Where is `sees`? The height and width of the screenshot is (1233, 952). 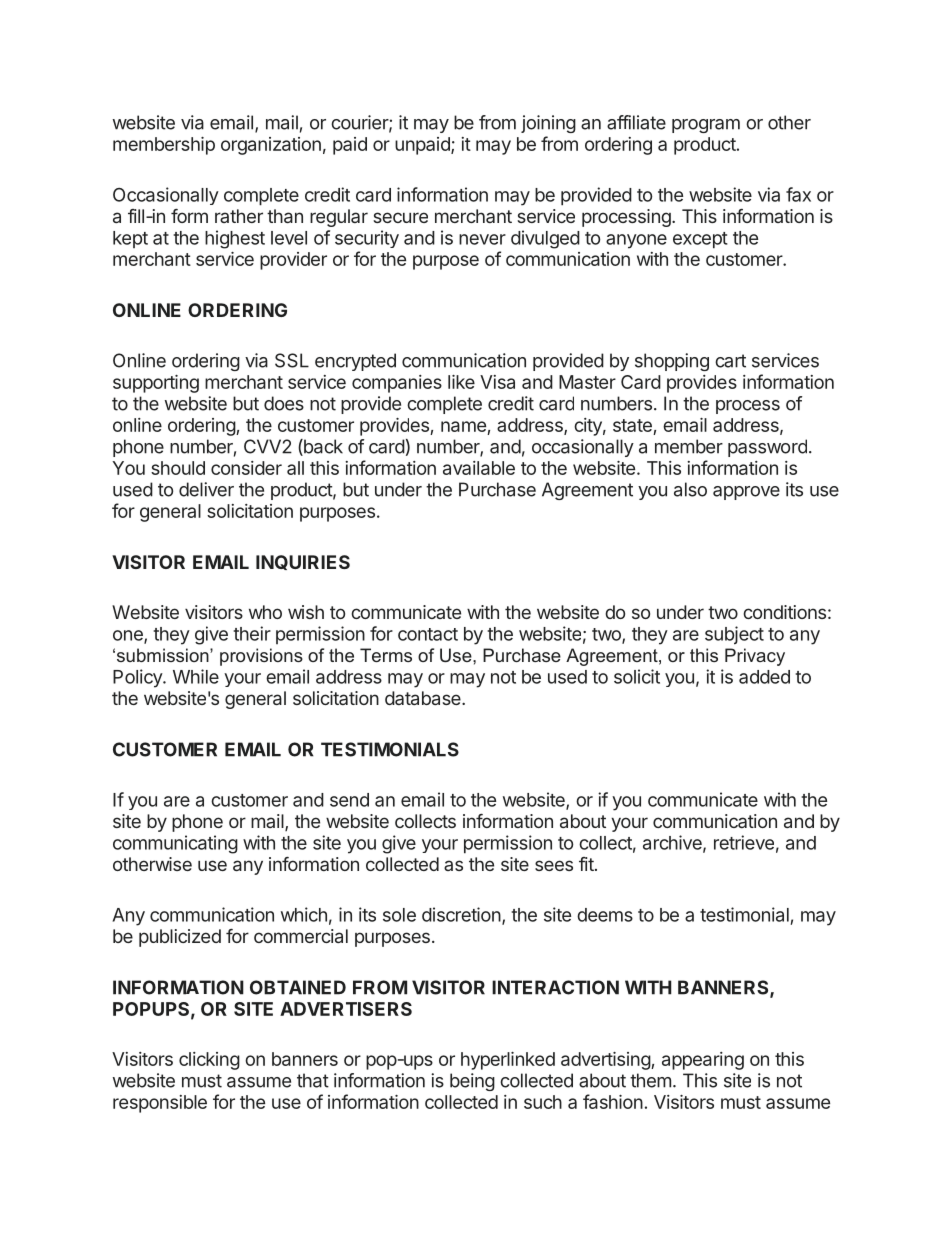
sees is located at coordinates (554, 865).
